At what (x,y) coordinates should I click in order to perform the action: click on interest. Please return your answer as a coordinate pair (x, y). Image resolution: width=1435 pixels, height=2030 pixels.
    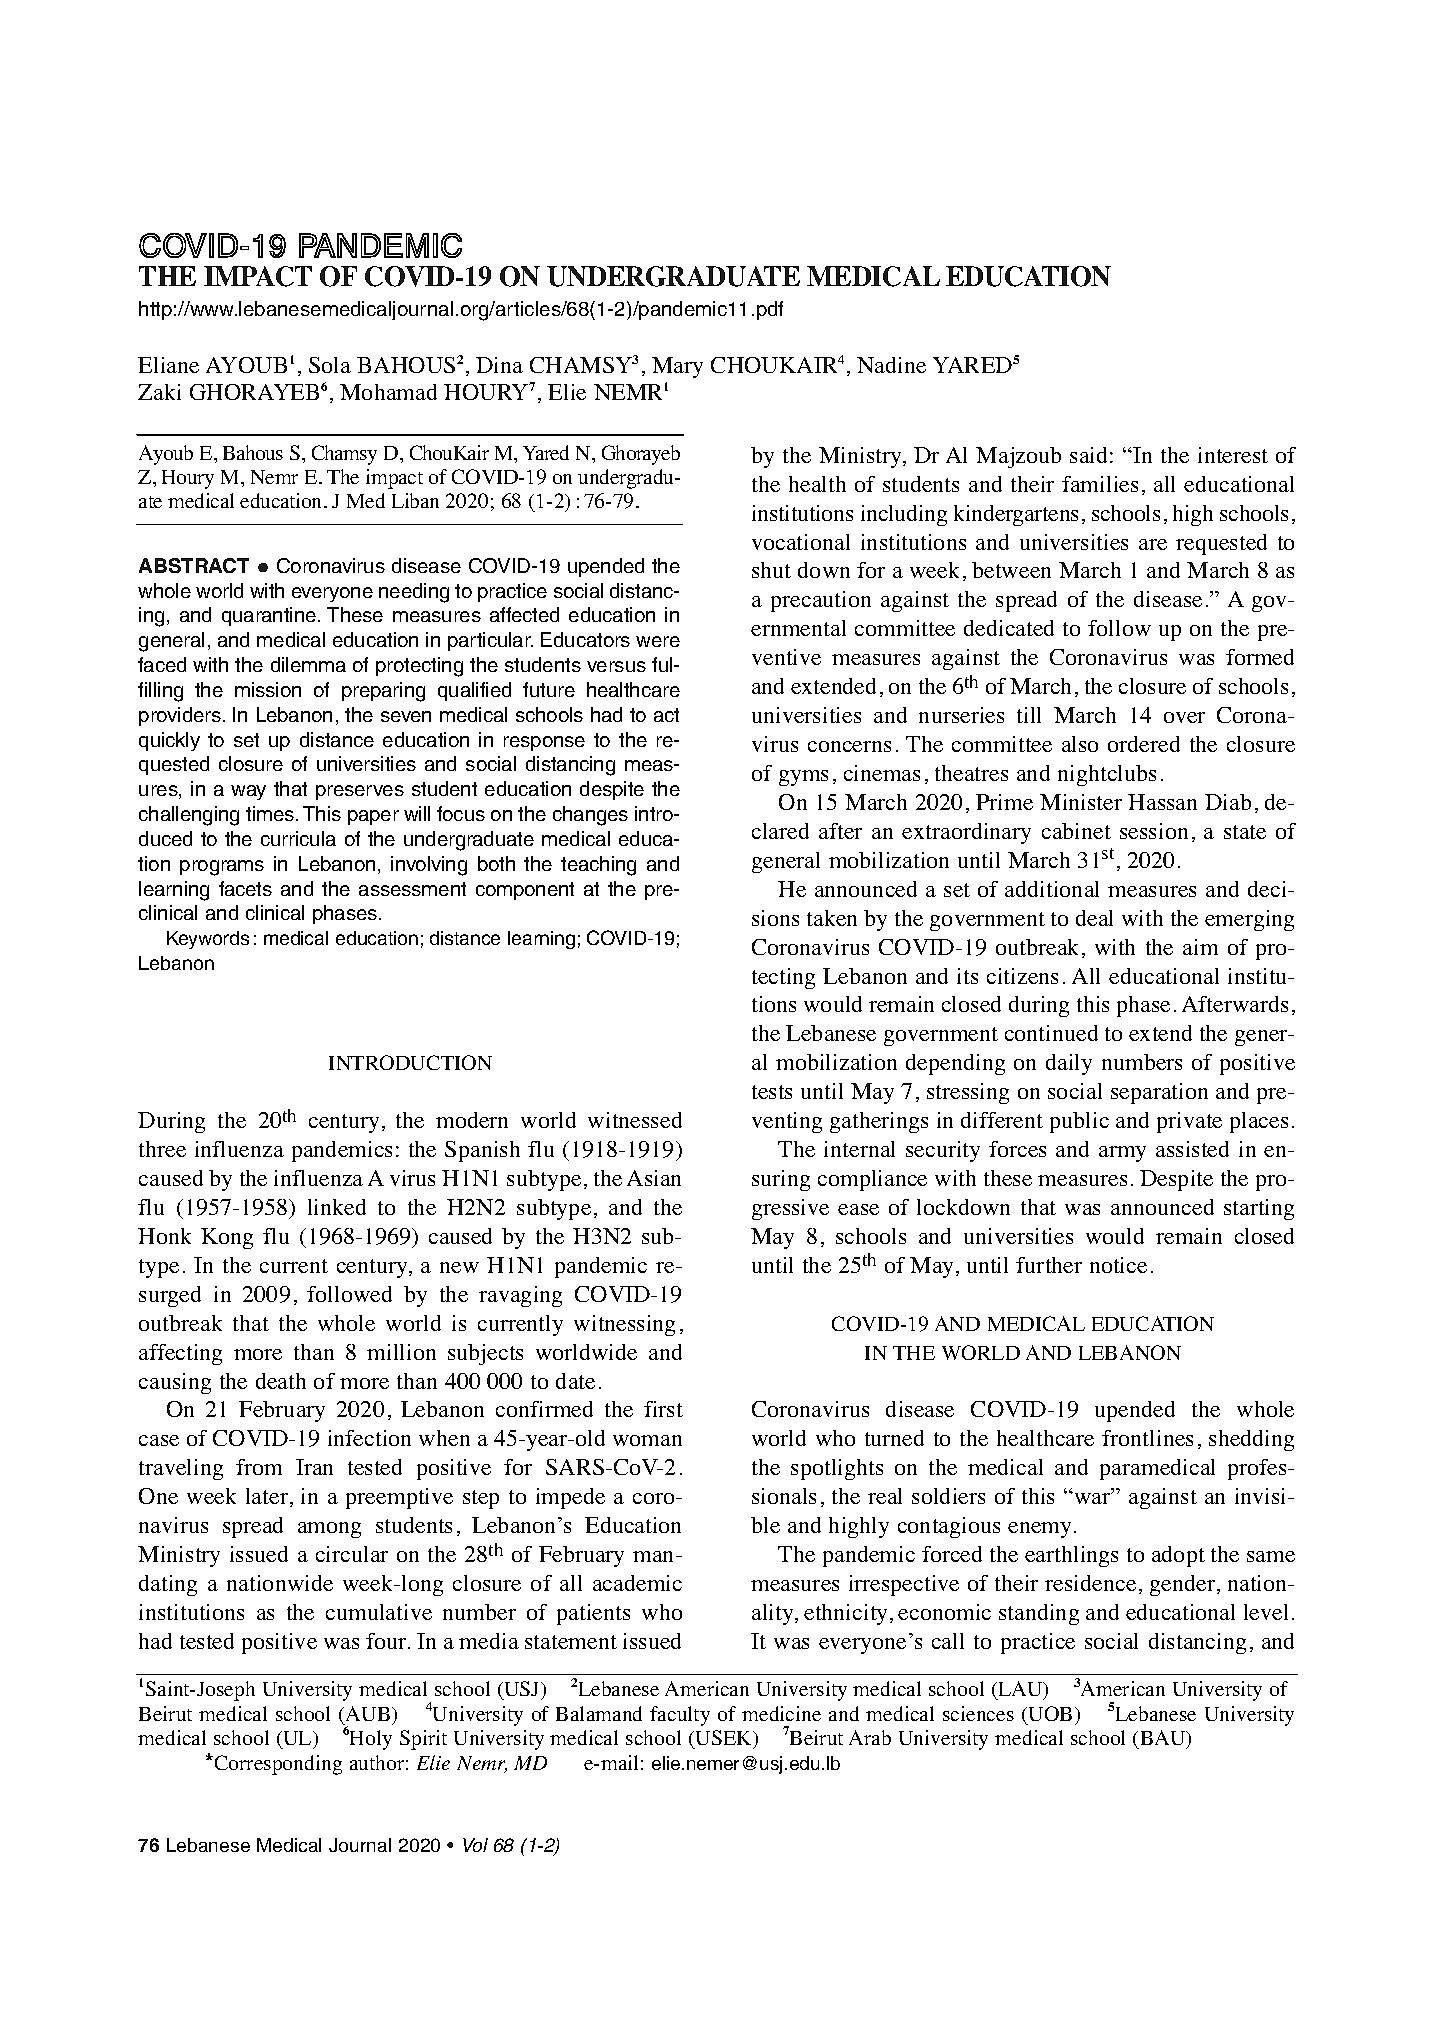
    Looking at the image, I should click on (1233, 455).
